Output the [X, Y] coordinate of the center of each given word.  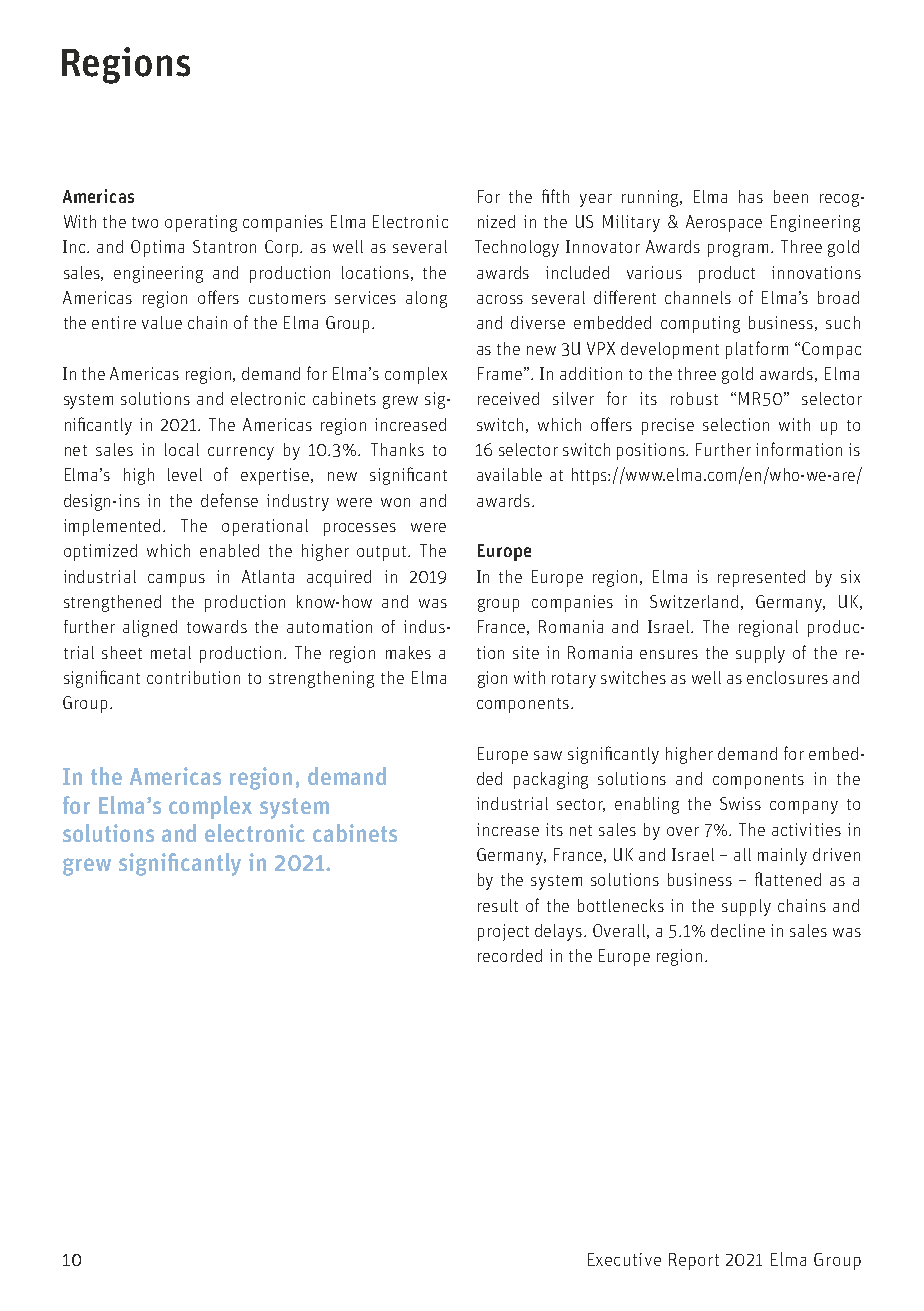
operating [201, 223]
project [503, 932]
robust [694, 398]
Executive [624, 1259]
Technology [517, 248]
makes [408, 652]
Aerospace [724, 223]
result [498, 905]
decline [738, 930]
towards [217, 626]
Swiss [740, 803]
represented [761, 578]
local [182, 449]
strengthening [321, 679]
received [508, 398]
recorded [510, 955]
